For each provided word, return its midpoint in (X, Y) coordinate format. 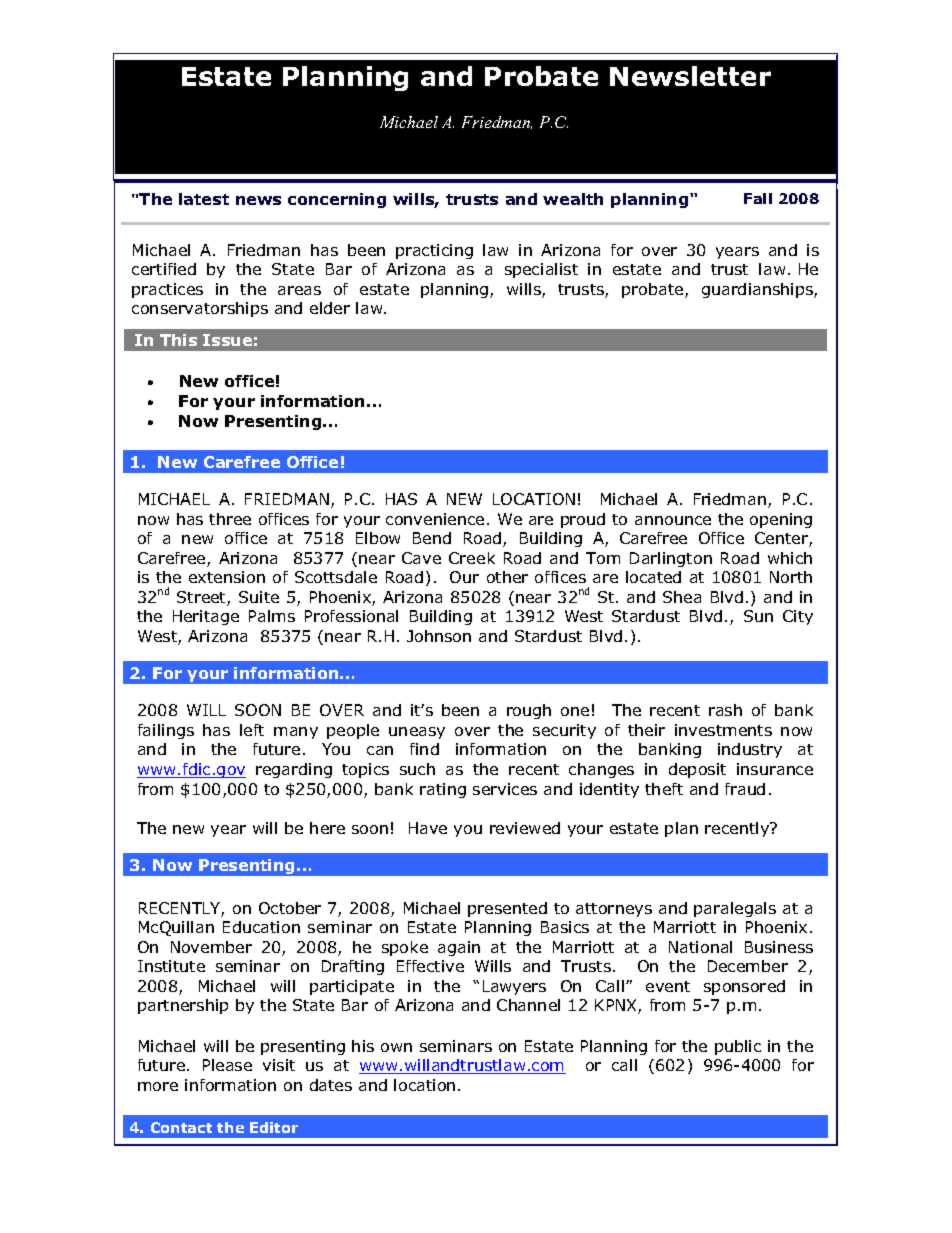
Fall (758, 198)
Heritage (206, 617)
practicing (434, 251)
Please (227, 1065)
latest (204, 199)
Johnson (439, 636)
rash (725, 710)
